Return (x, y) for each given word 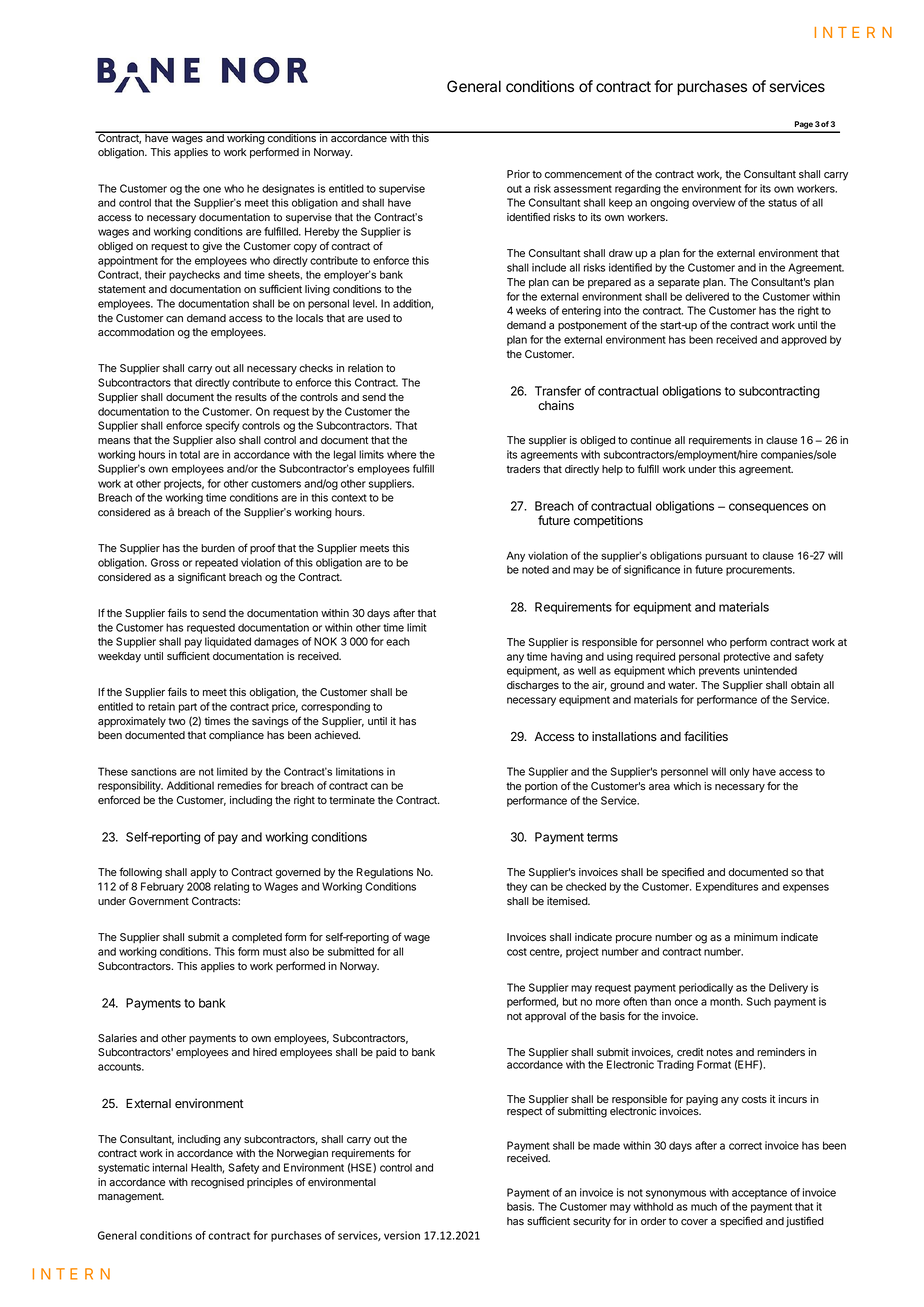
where (401, 454)
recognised (217, 1183)
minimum (756, 937)
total (190, 454)
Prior (518, 174)
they (517, 887)
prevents (719, 672)
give (212, 247)
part (188, 708)
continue (650, 440)
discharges (533, 686)
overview (713, 202)
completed (257, 938)
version (402, 1235)
